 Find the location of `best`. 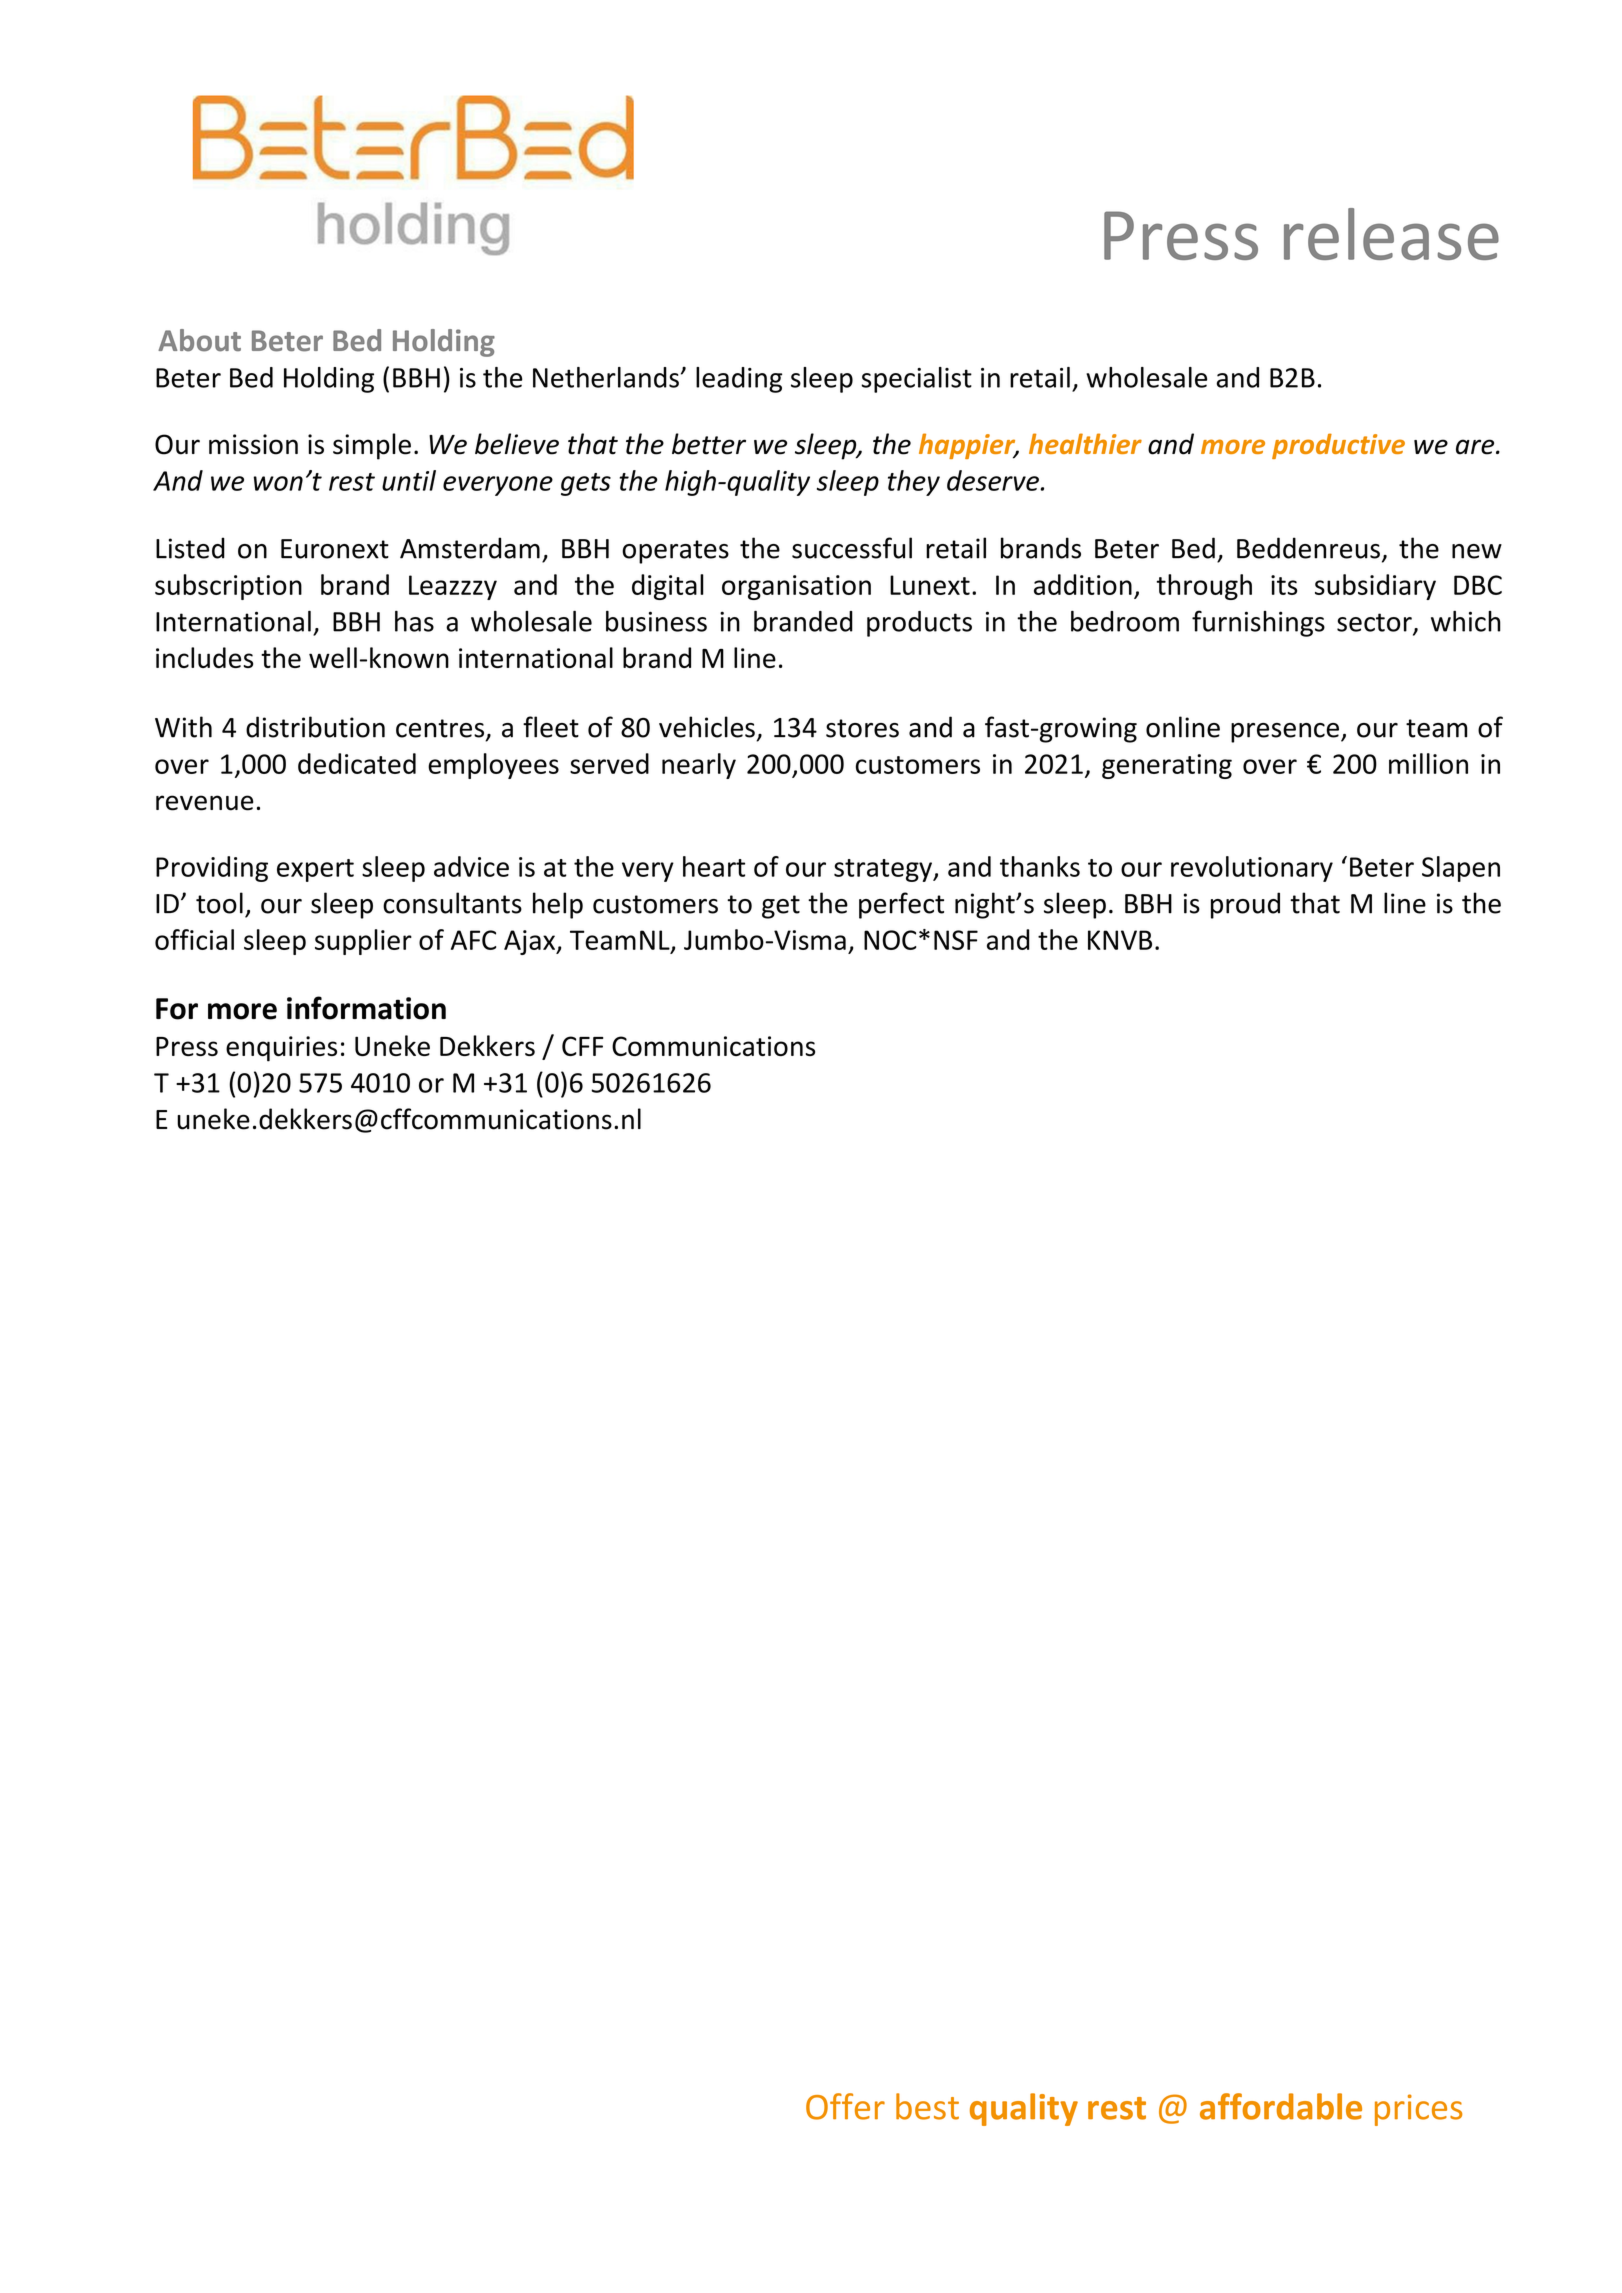

best is located at coordinates (927, 2106).
